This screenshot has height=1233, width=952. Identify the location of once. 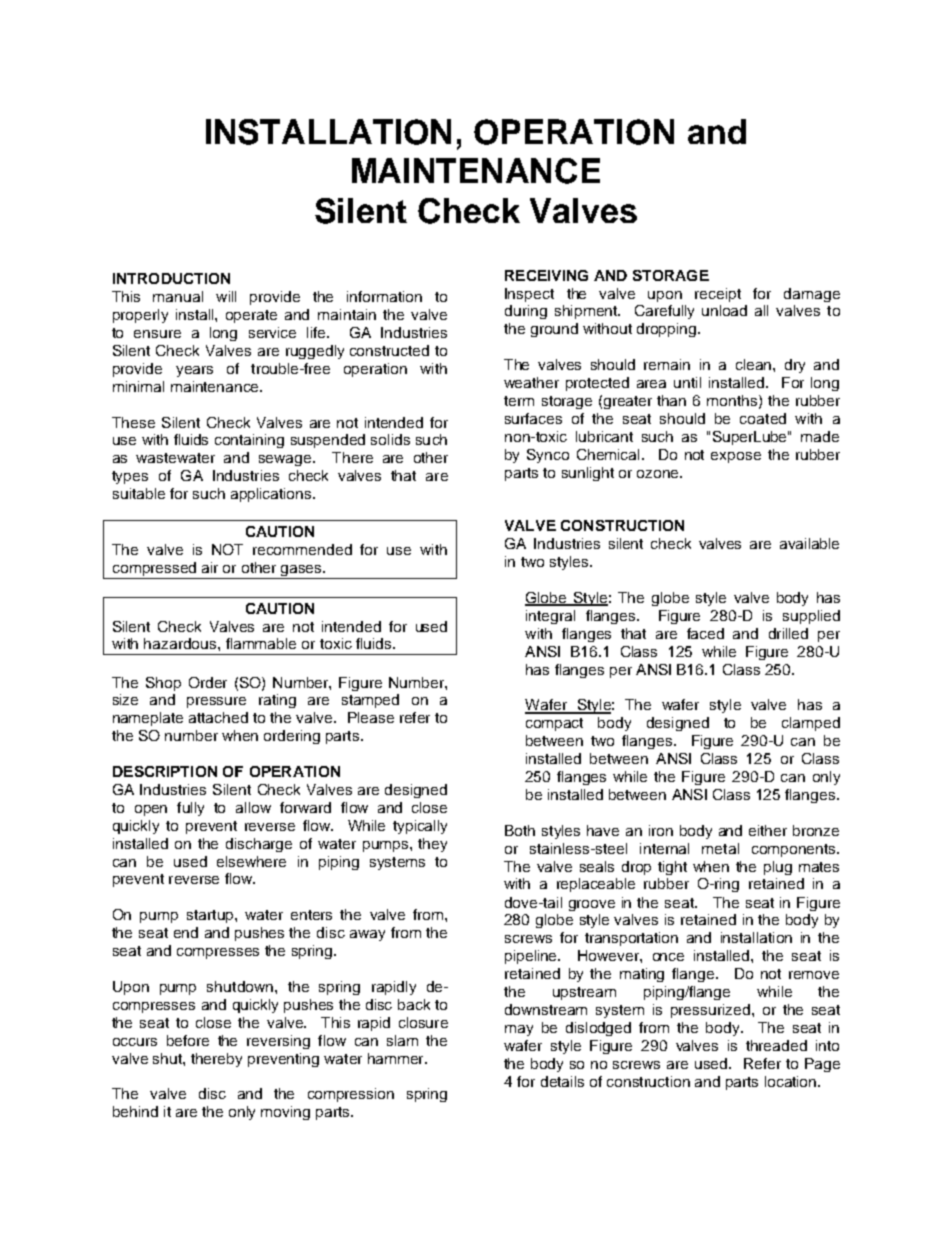
(668, 957).
